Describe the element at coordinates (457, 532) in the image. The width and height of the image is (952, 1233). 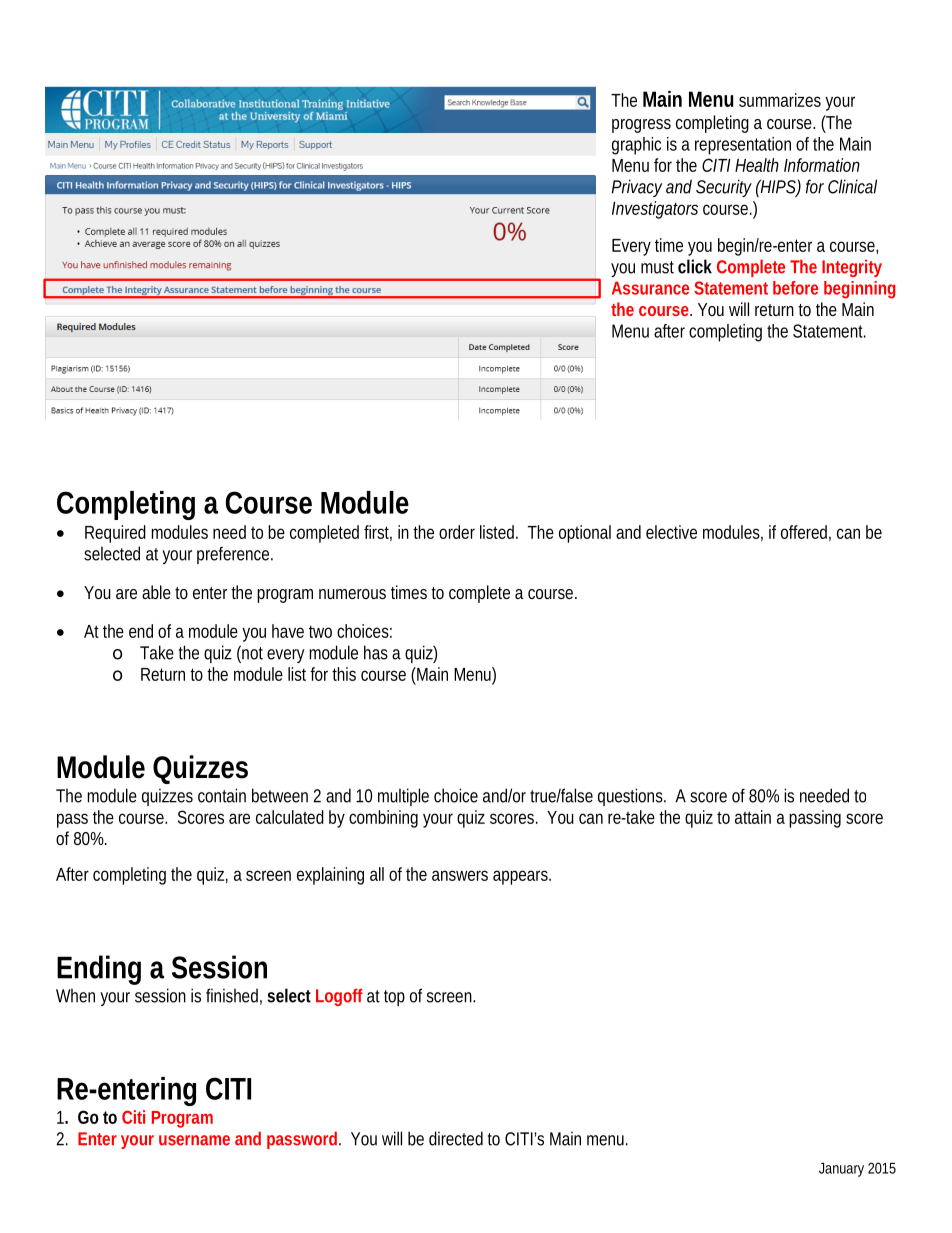
I see `order` at that location.
